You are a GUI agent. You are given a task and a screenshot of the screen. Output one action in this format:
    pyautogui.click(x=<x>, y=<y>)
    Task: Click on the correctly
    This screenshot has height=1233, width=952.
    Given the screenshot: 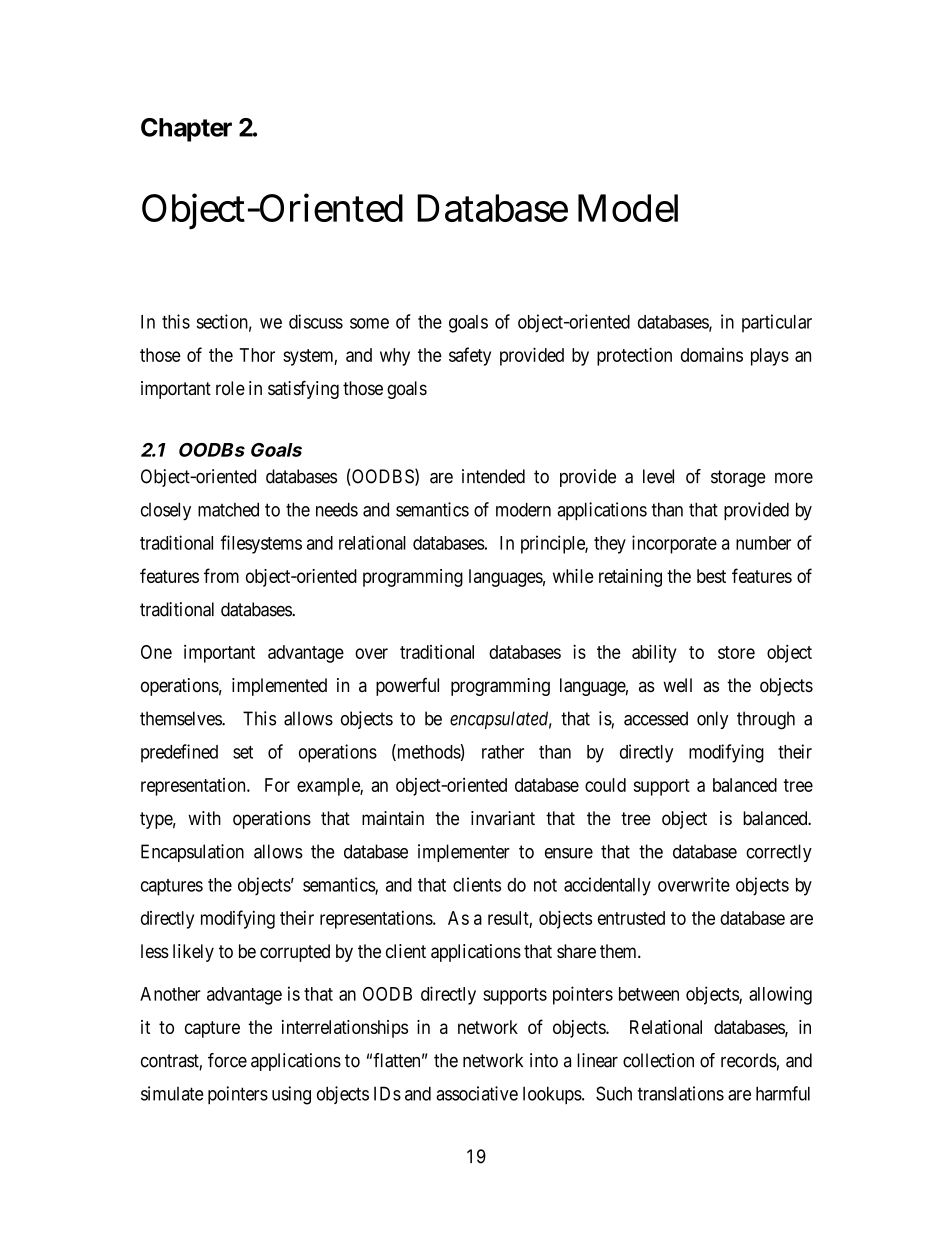 What is the action you would take?
    pyautogui.click(x=779, y=853)
